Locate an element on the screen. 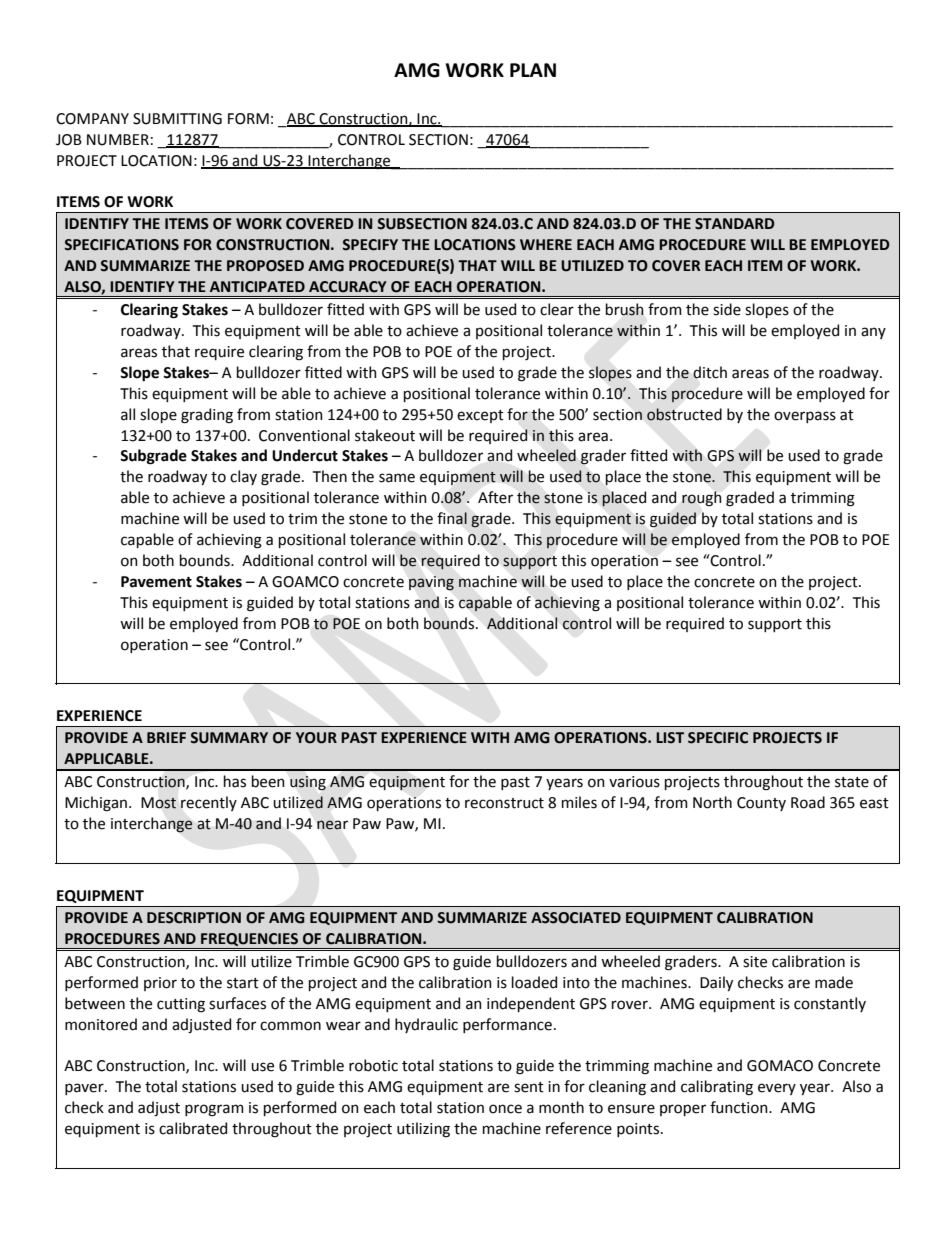 This screenshot has height=1233, width=952. SUBMITTING is located at coordinates (177, 119).
